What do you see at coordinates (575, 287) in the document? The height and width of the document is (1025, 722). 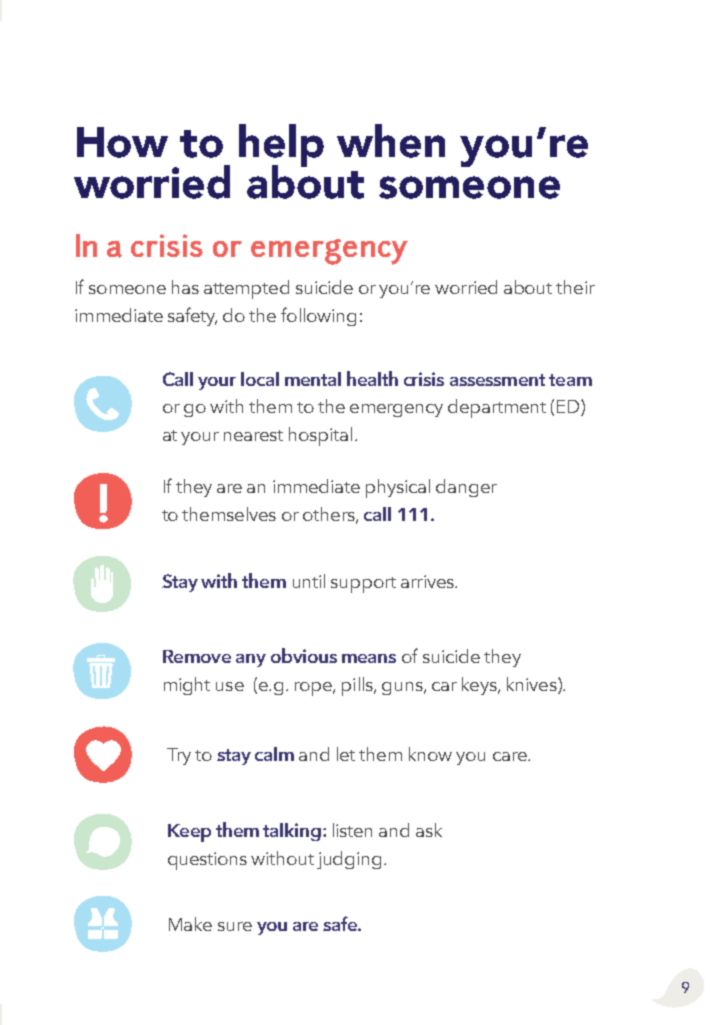 I see `their` at bounding box center [575, 287].
